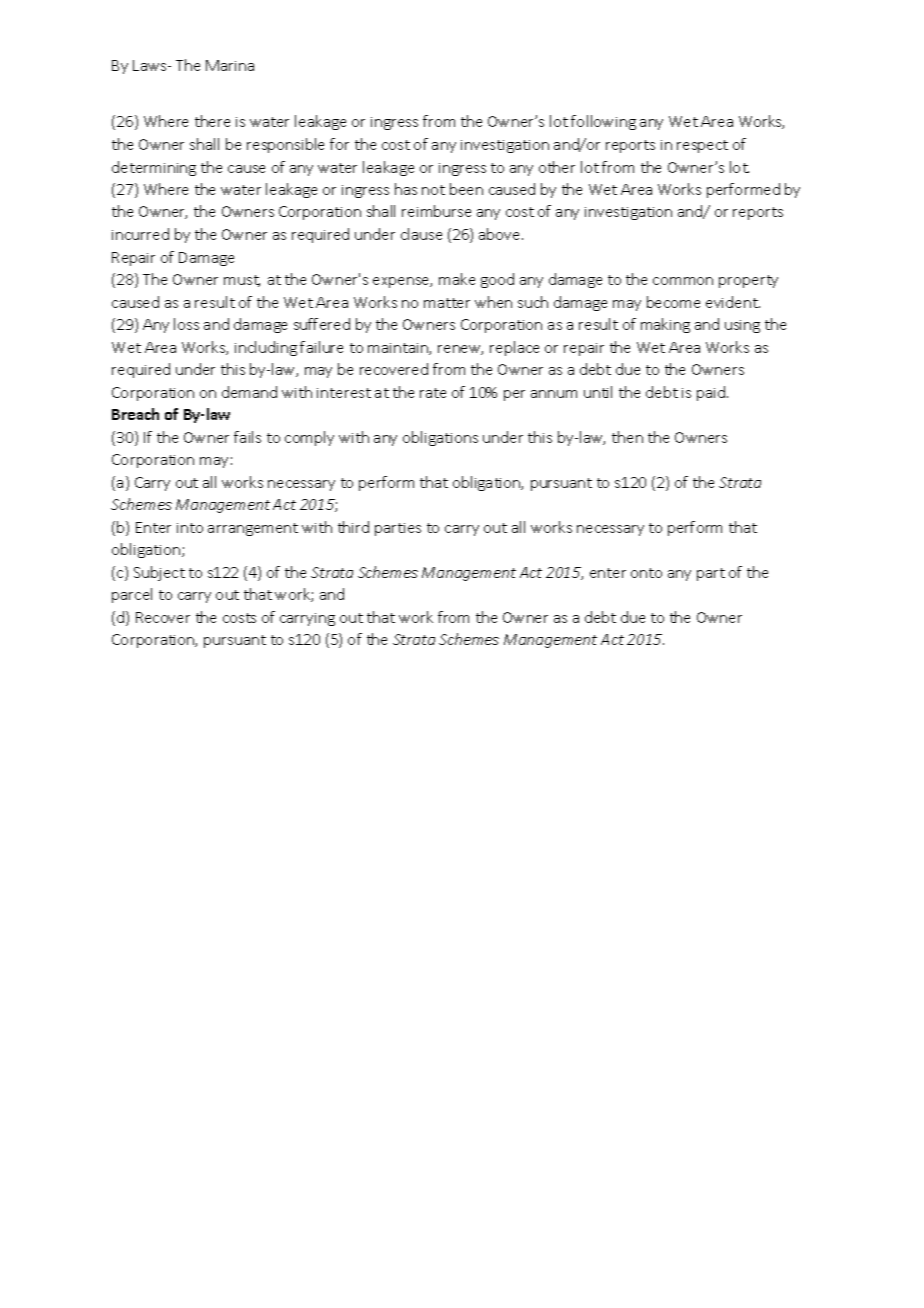 The image size is (924, 1308). What do you see at coordinates (140, 234) in the image?
I see `incurred` at bounding box center [140, 234].
